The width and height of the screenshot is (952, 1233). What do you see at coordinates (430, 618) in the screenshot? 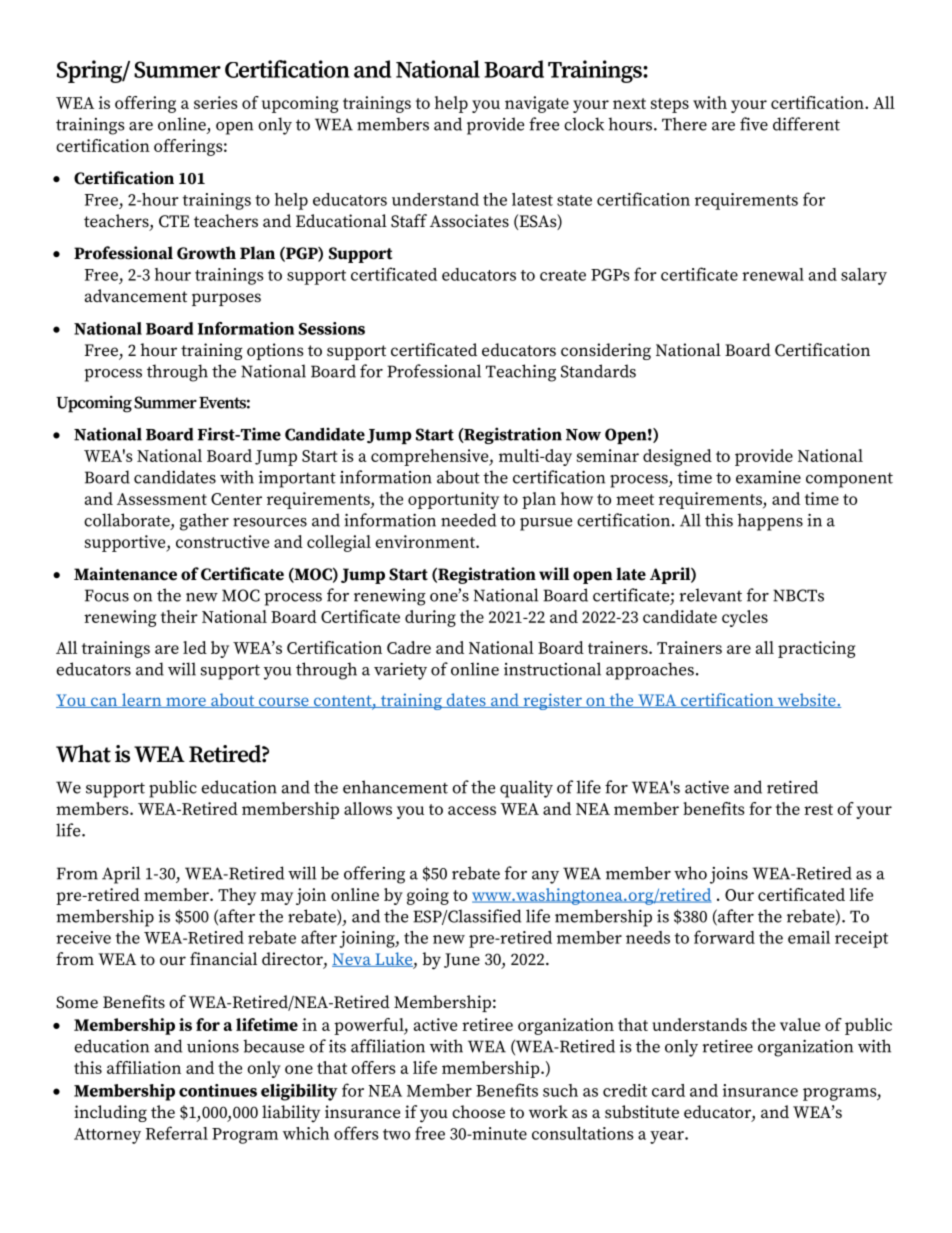
I see `during` at bounding box center [430, 618].
